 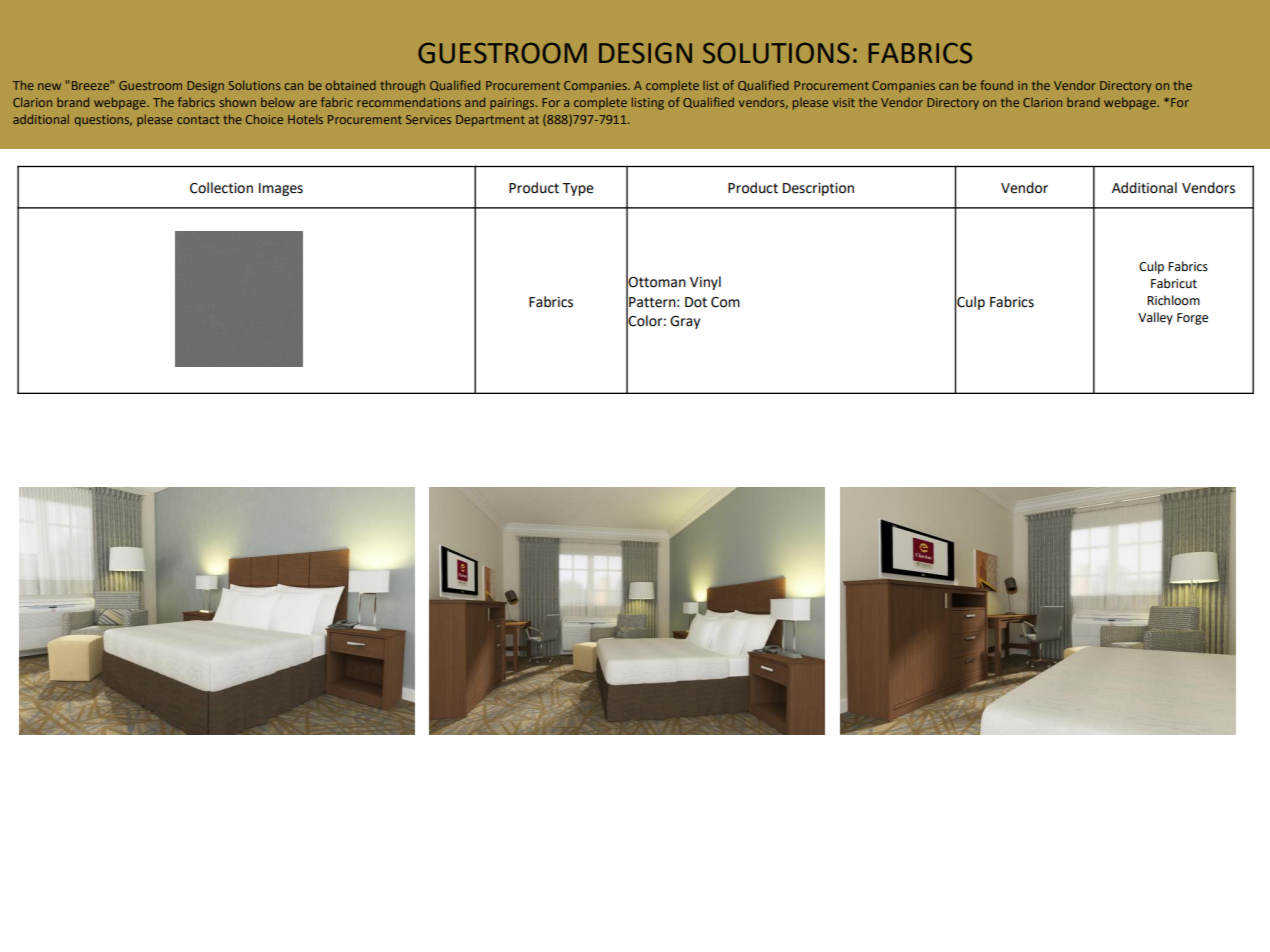 What do you see at coordinates (513, 104) in the screenshot?
I see `pairings` at bounding box center [513, 104].
